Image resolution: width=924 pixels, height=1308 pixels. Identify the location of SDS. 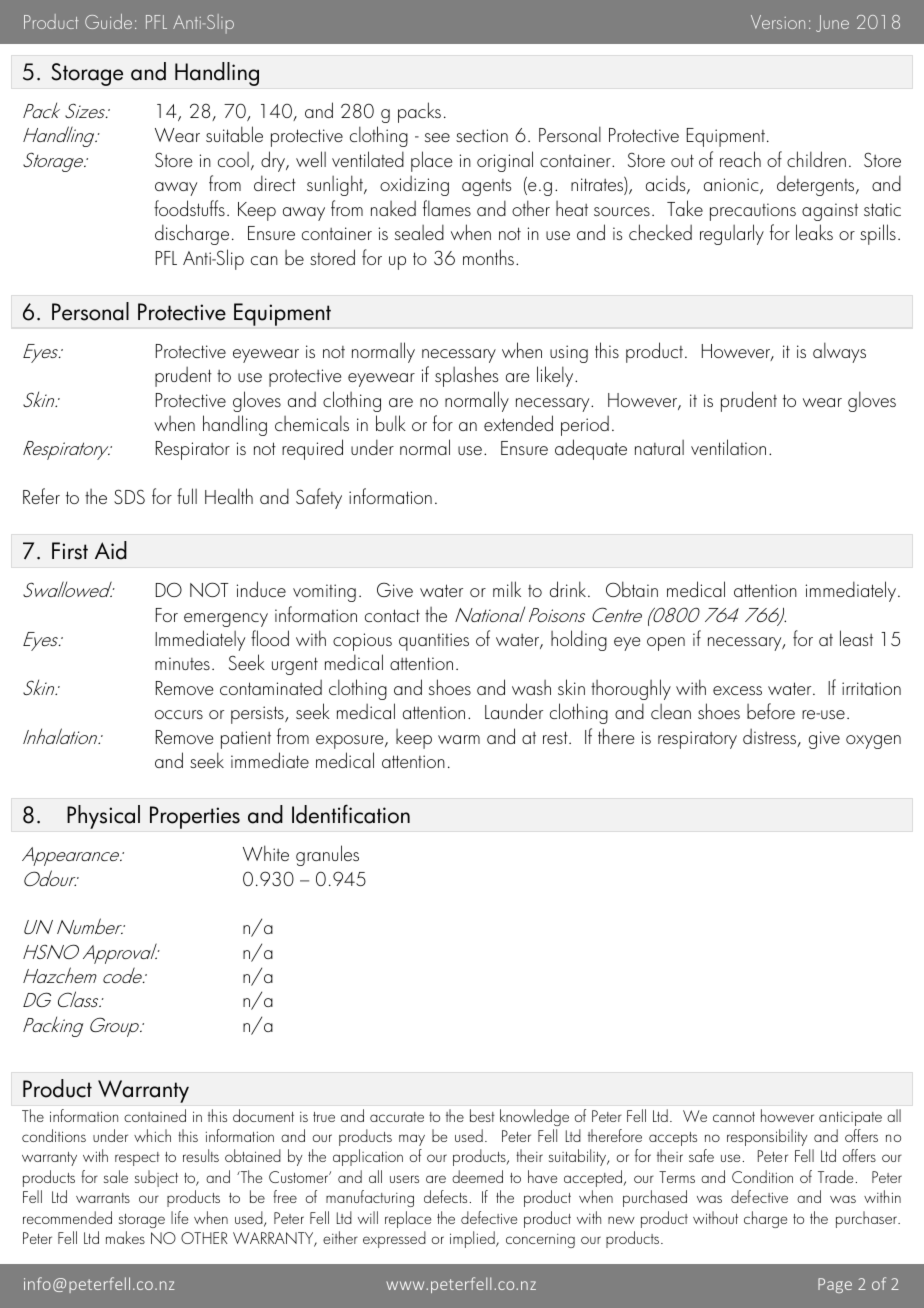
(129, 496).
